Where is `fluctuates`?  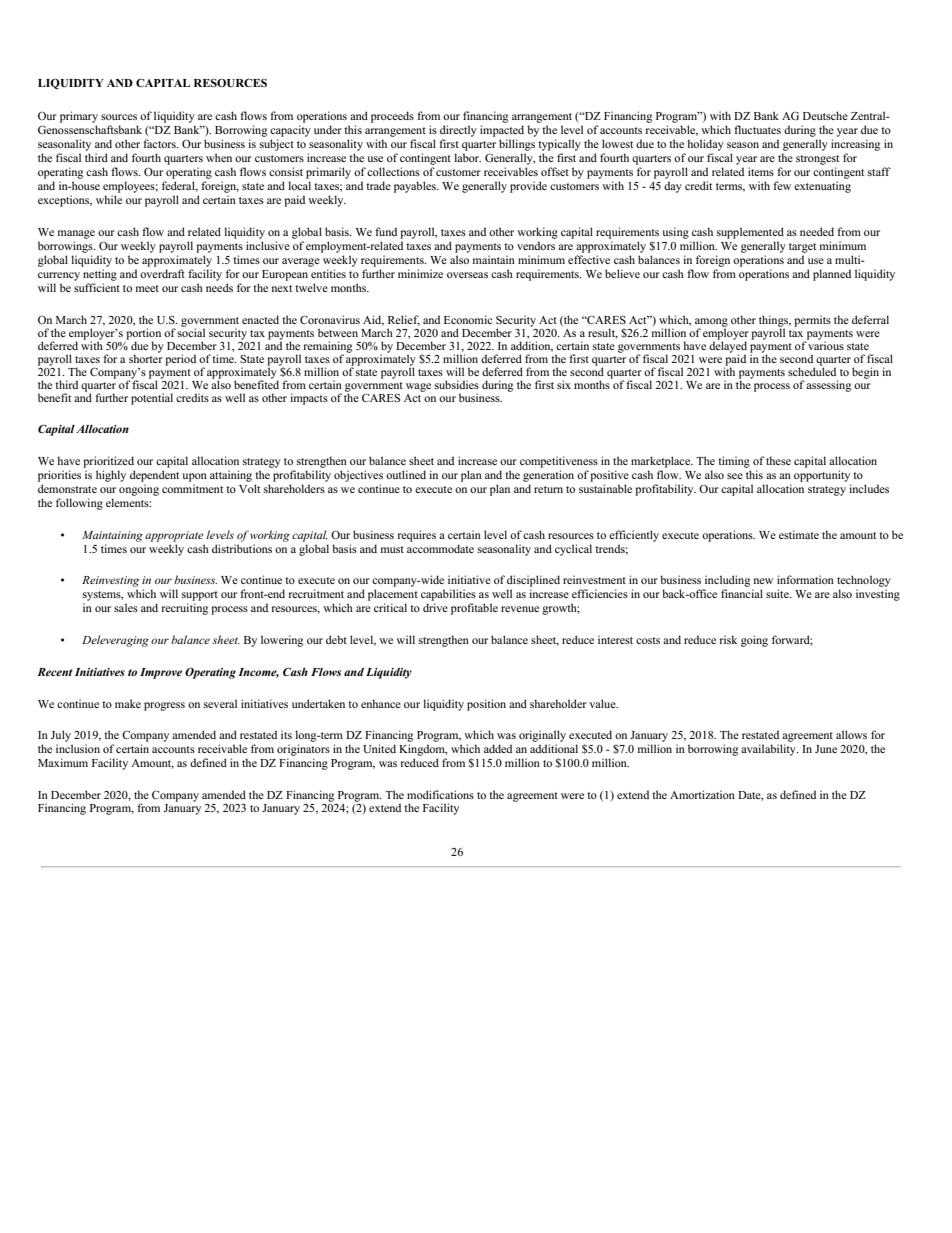 fluctuates is located at coordinates (757, 129).
